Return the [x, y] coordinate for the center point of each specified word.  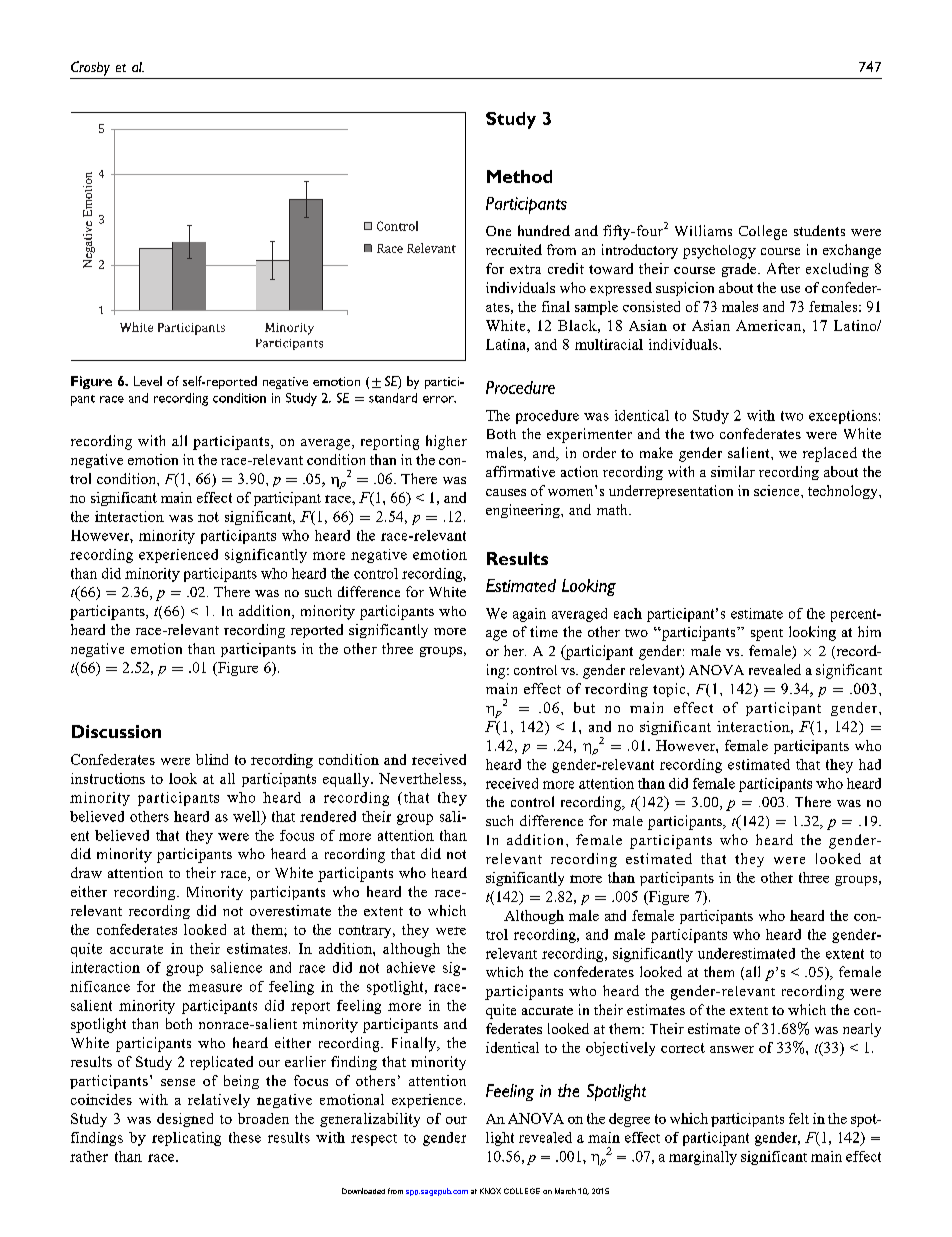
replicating [186, 1139]
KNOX [490, 1191]
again [529, 615]
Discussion [116, 731]
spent [767, 635]
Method [519, 176]
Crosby [90, 68]
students [819, 230]
